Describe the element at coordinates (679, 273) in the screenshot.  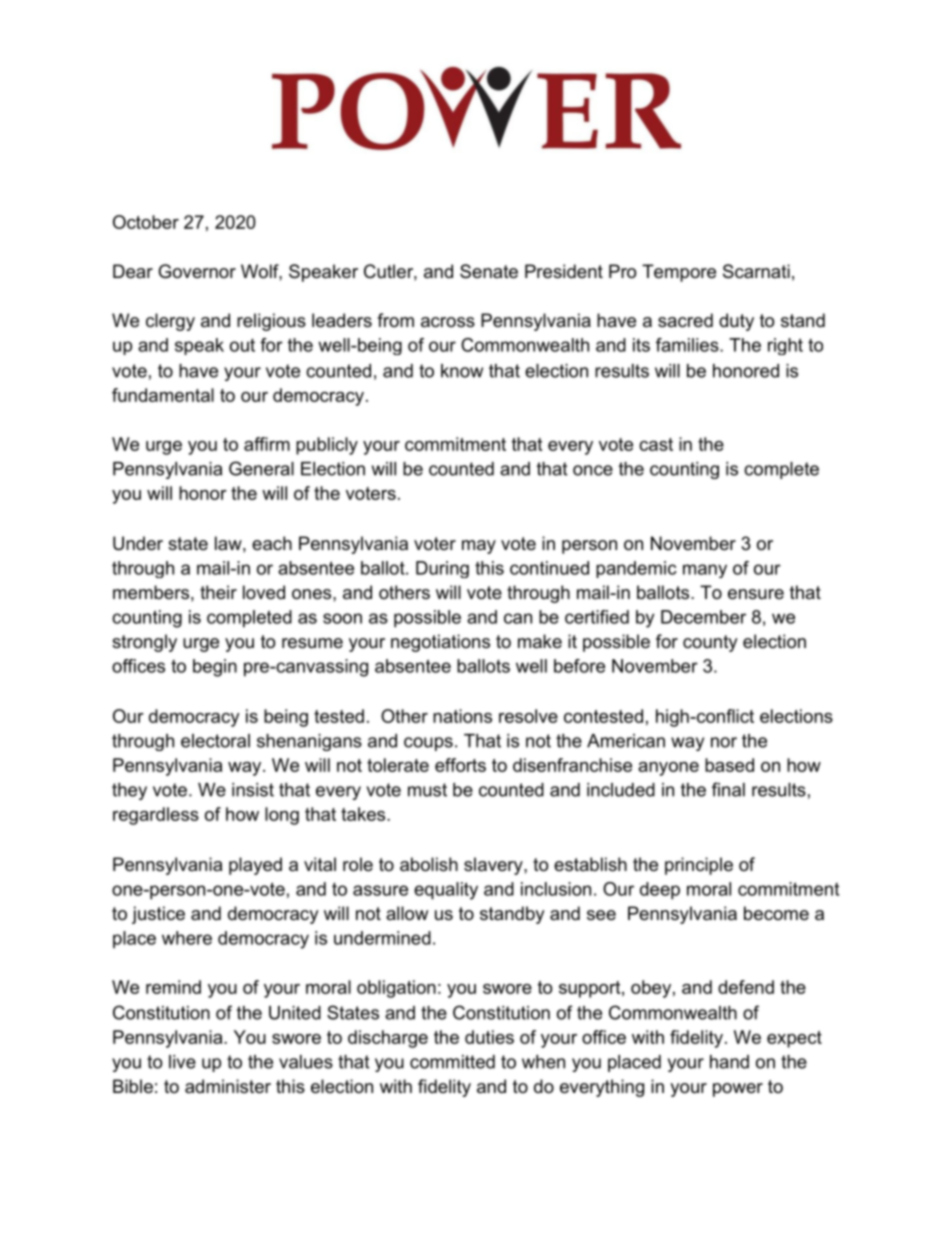
I see `Tempore` at that location.
